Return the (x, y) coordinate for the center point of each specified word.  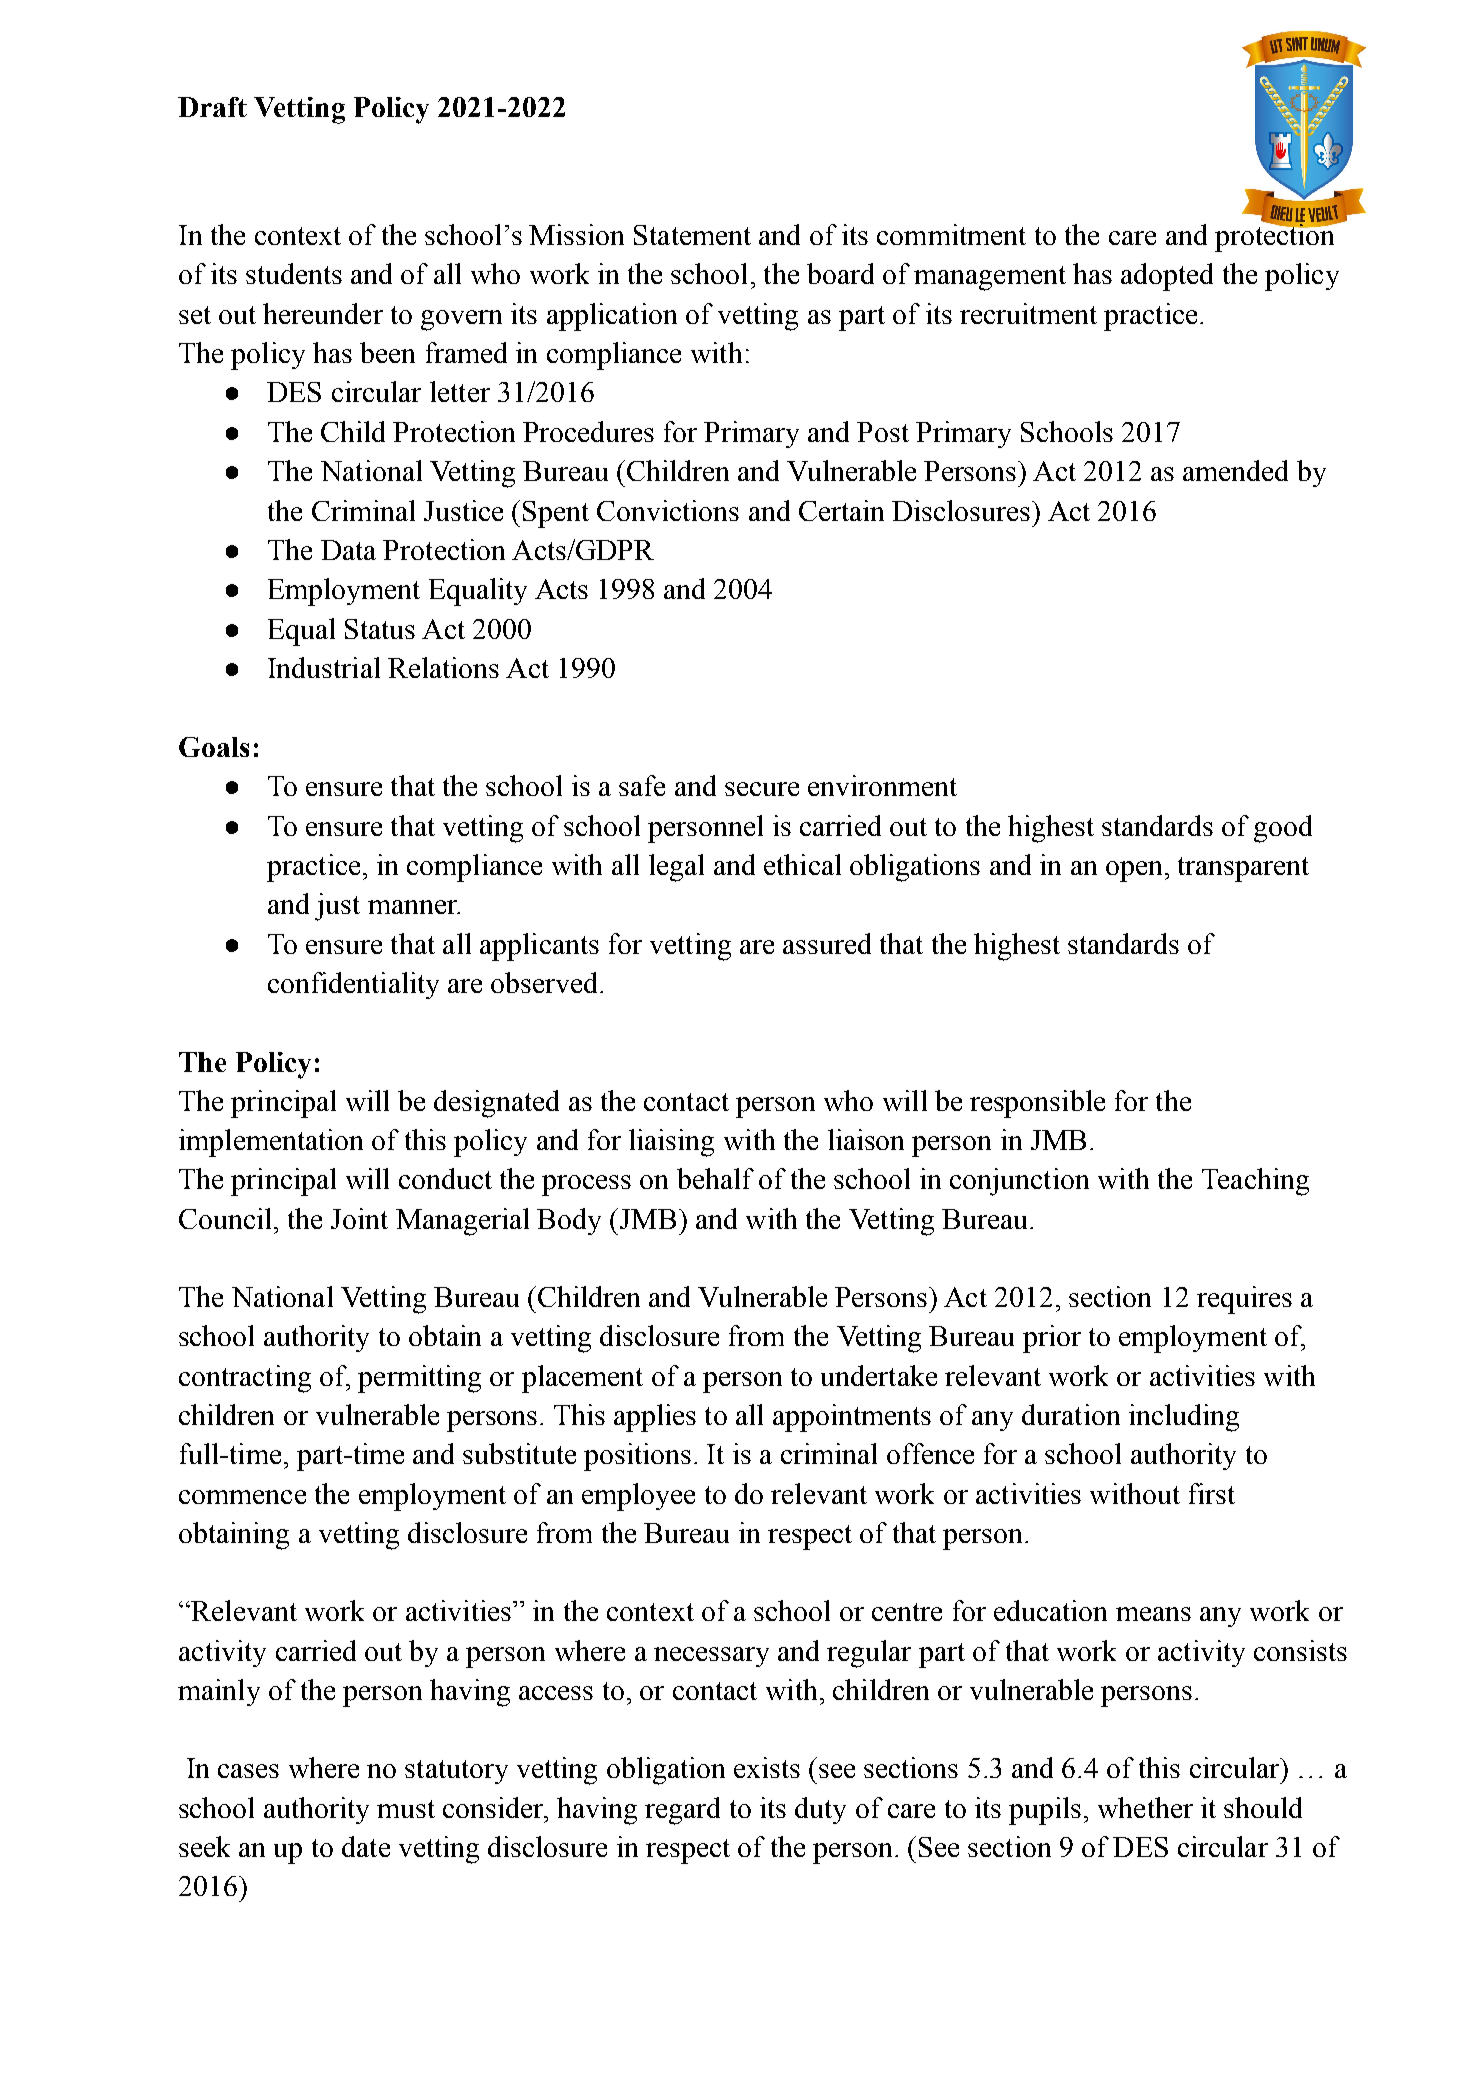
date (366, 1846)
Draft (212, 107)
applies (655, 1418)
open (1134, 871)
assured (827, 943)
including (1184, 1418)
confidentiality (353, 985)
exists (767, 1767)
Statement (692, 235)
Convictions (668, 510)
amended (1235, 470)
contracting (245, 1379)
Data (348, 550)
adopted (1167, 277)
